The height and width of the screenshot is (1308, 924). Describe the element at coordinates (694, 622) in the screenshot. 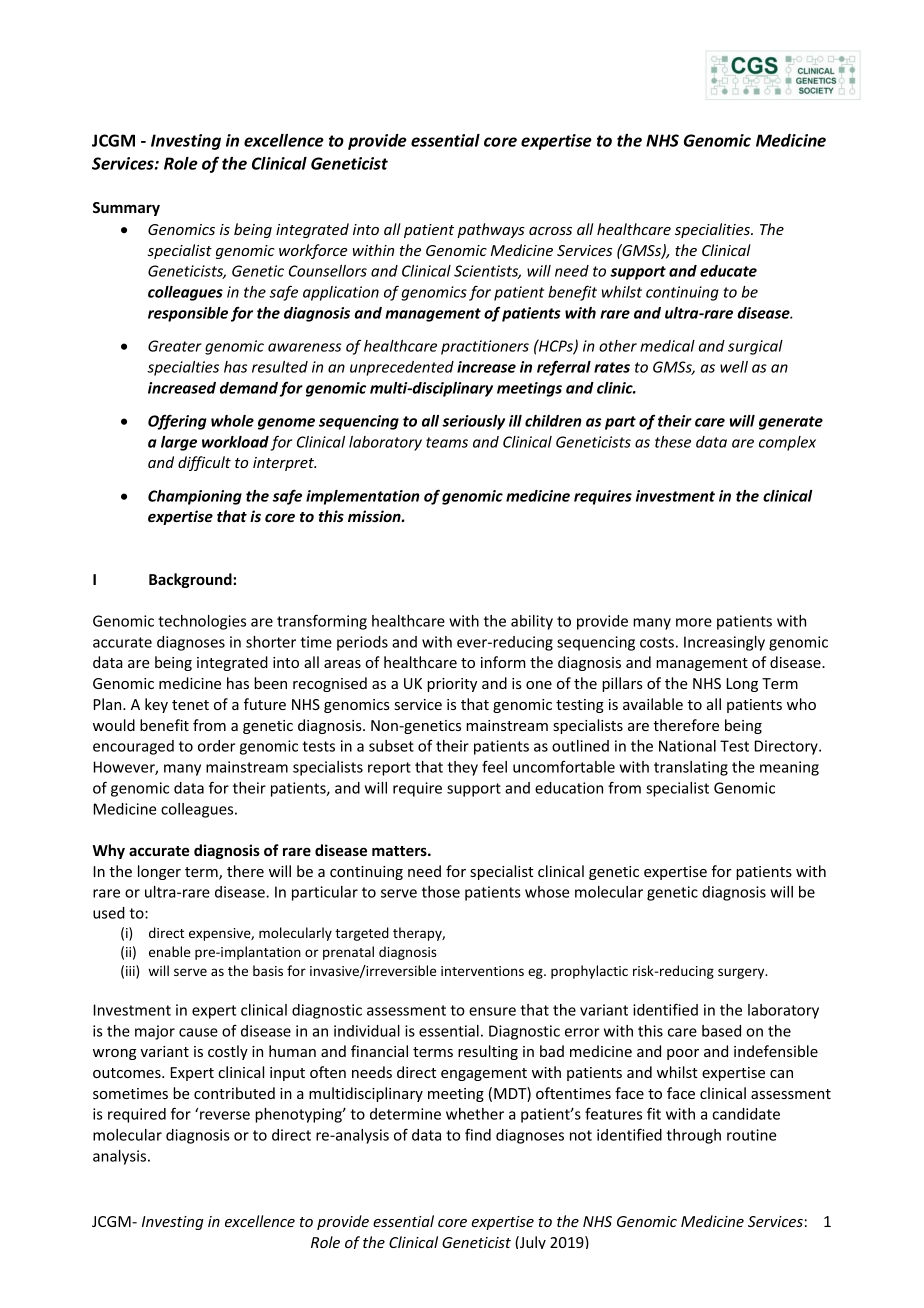

I see `more` at that location.
